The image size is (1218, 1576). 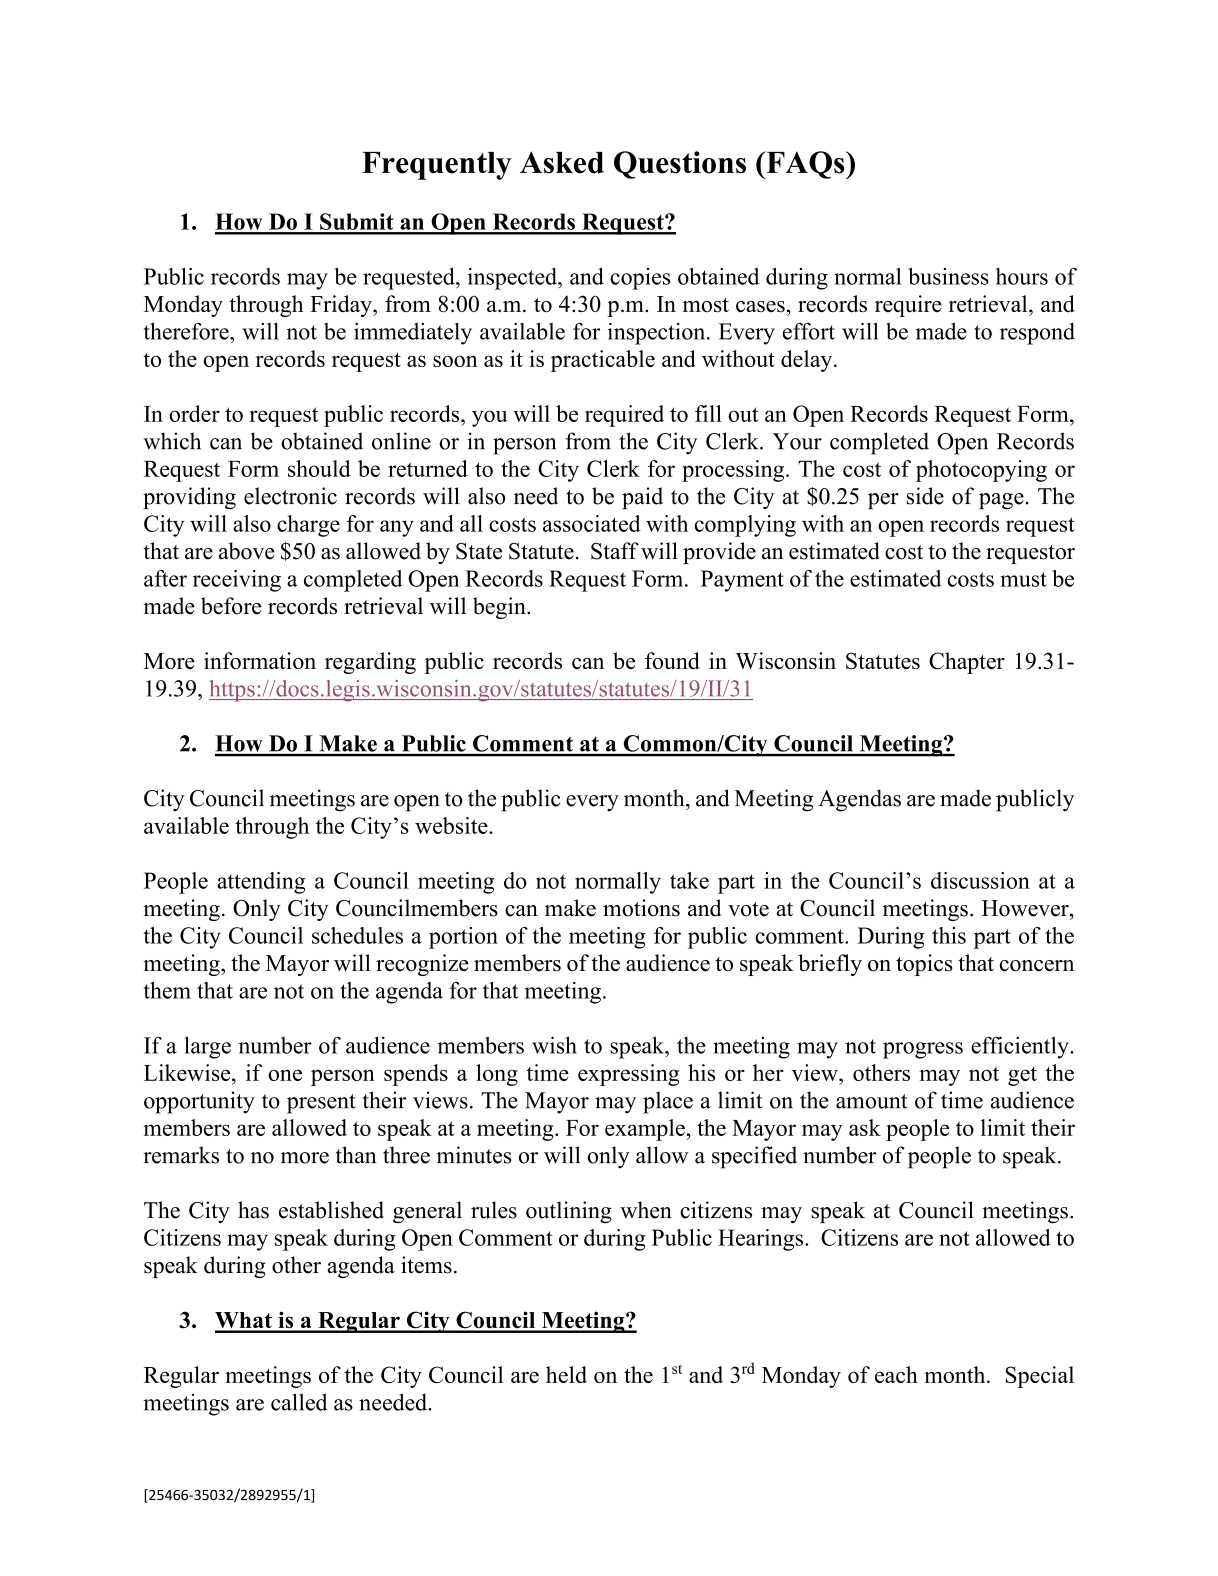 What do you see at coordinates (261, 883) in the screenshot?
I see `attending` at bounding box center [261, 883].
